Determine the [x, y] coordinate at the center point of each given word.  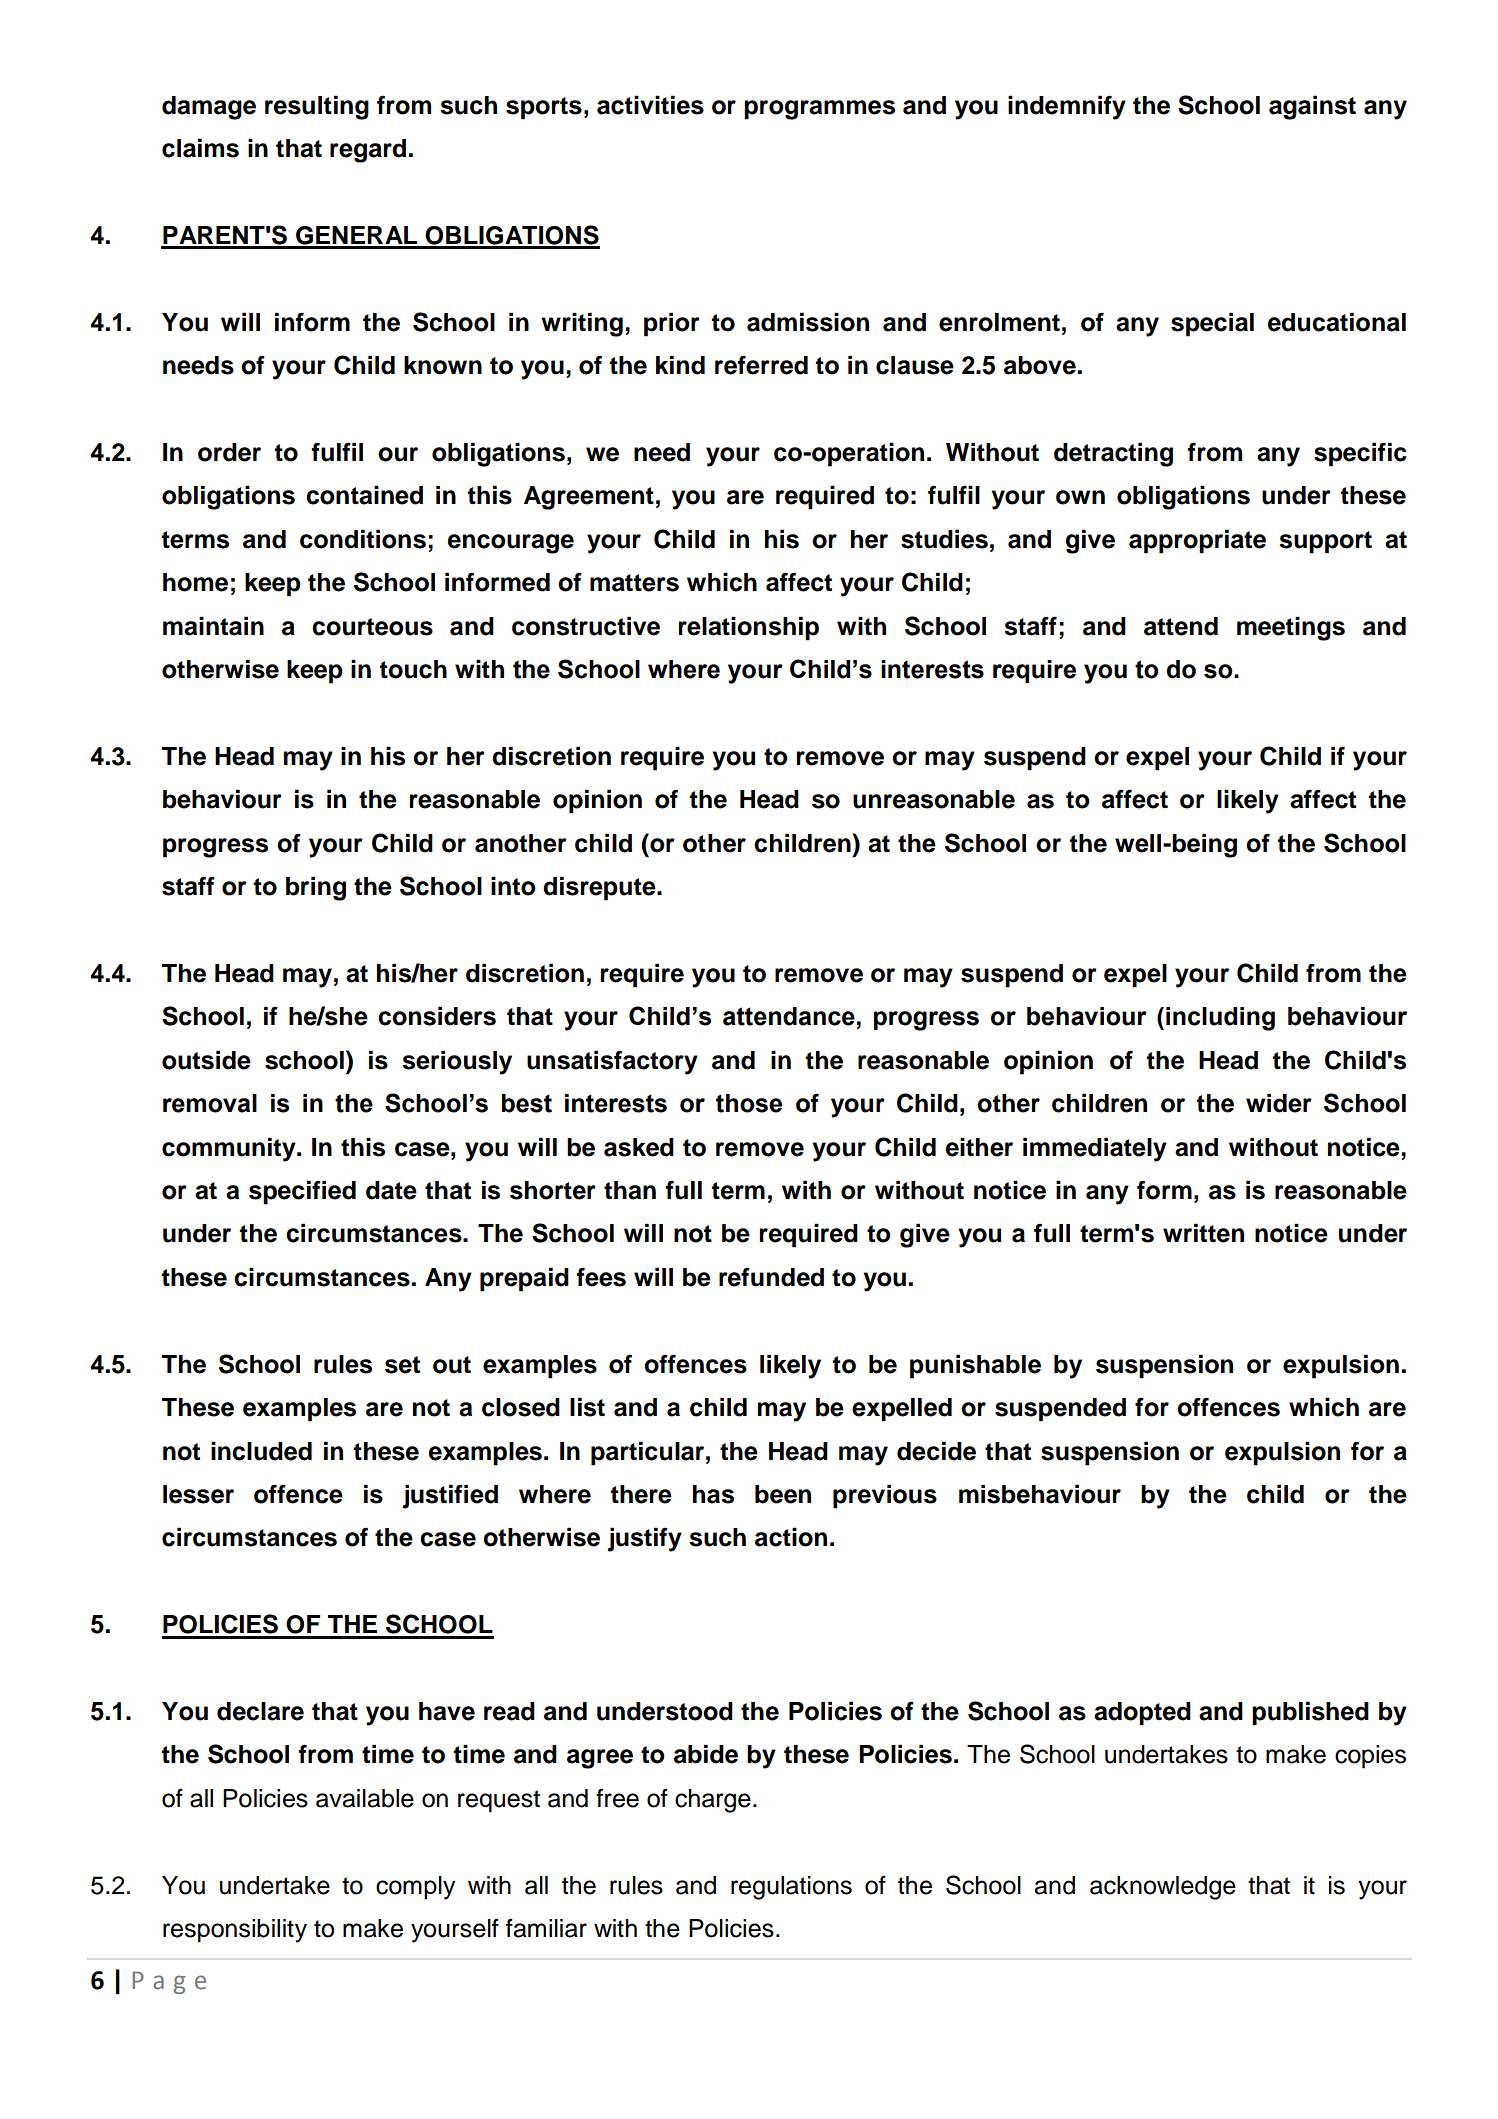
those [749, 1103]
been [783, 1494]
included [261, 1451]
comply [415, 1888]
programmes [819, 110]
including [1220, 1019]
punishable [975, 1366]
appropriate [1197, 541]
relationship [749, 628]
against [1312, 107]
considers [437, 1016]
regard [368, 151]
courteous [372, 627]
